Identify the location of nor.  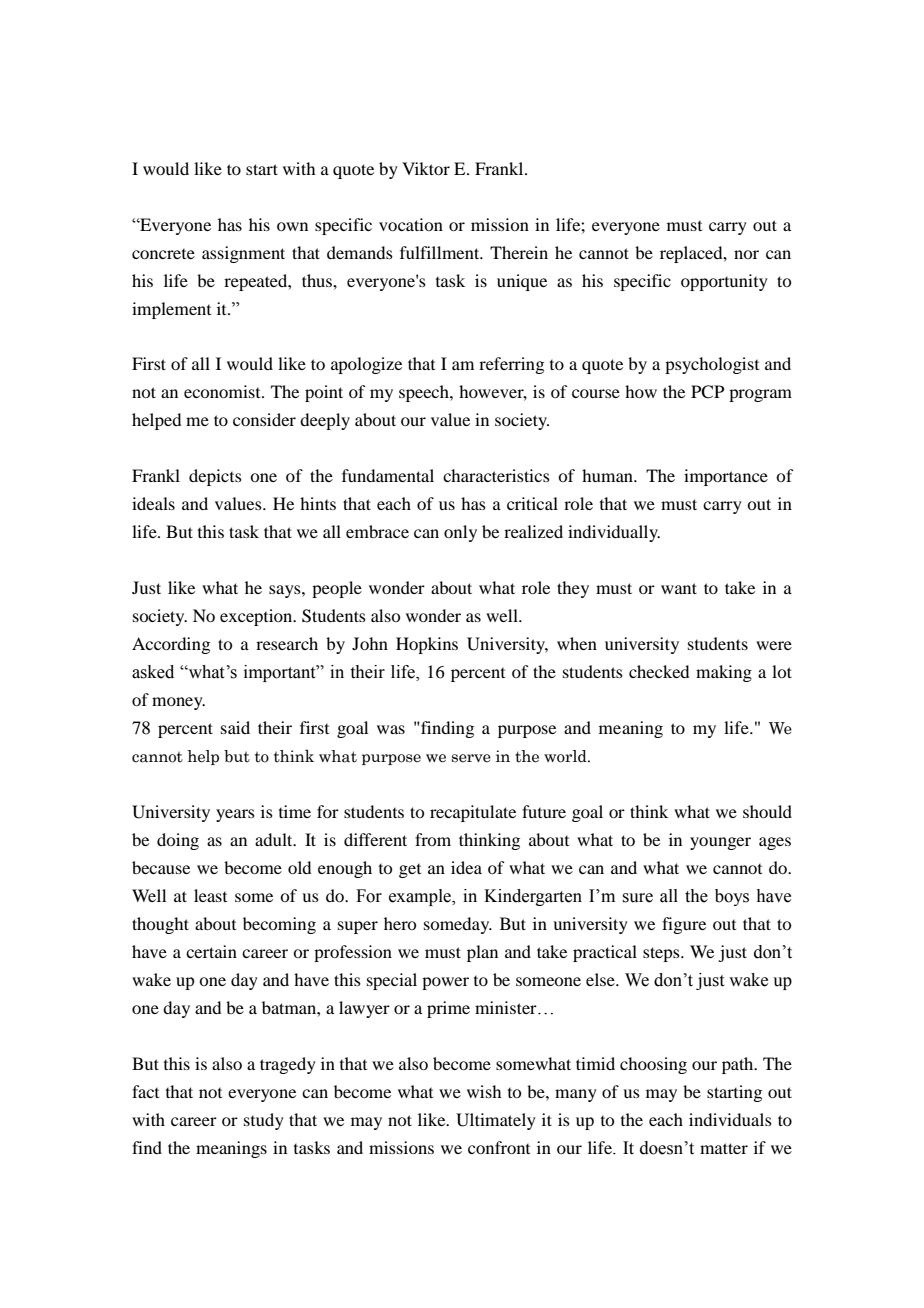
(746, 254).
